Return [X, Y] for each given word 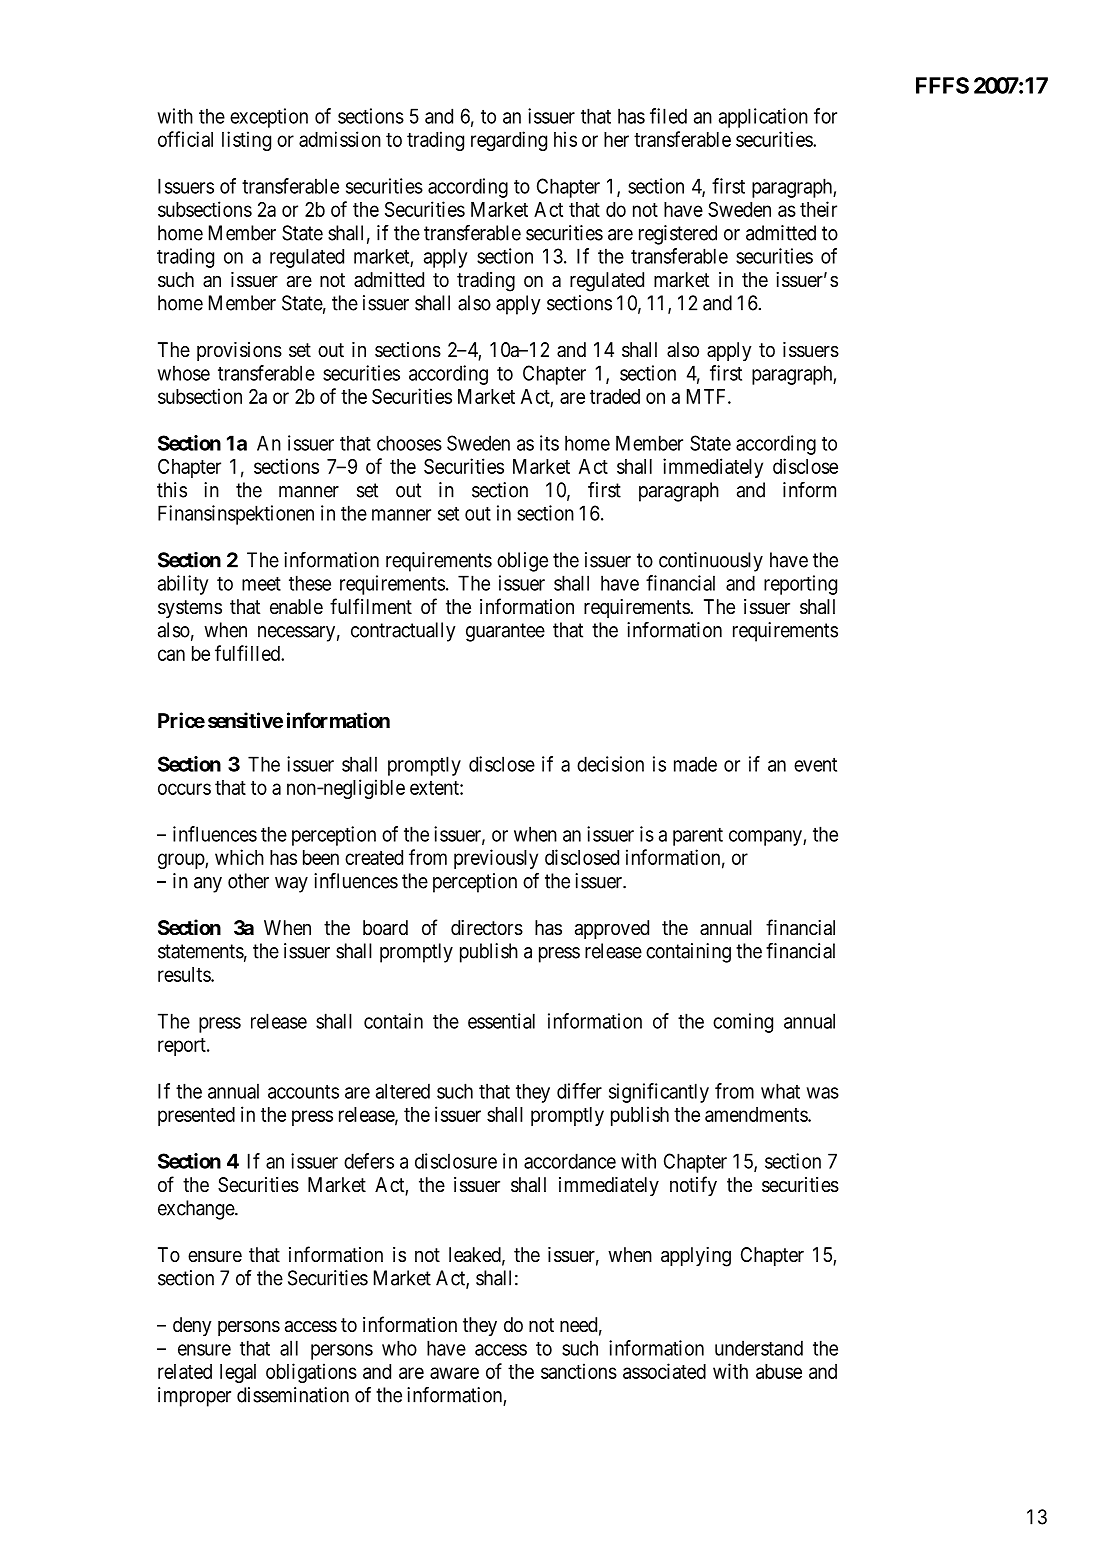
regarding [509, 141]
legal [238, 1373]
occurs [184, 789]
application [763, 118]
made [695, 764]
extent [435, 788]
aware [454, 1373]
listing [246, 141]
